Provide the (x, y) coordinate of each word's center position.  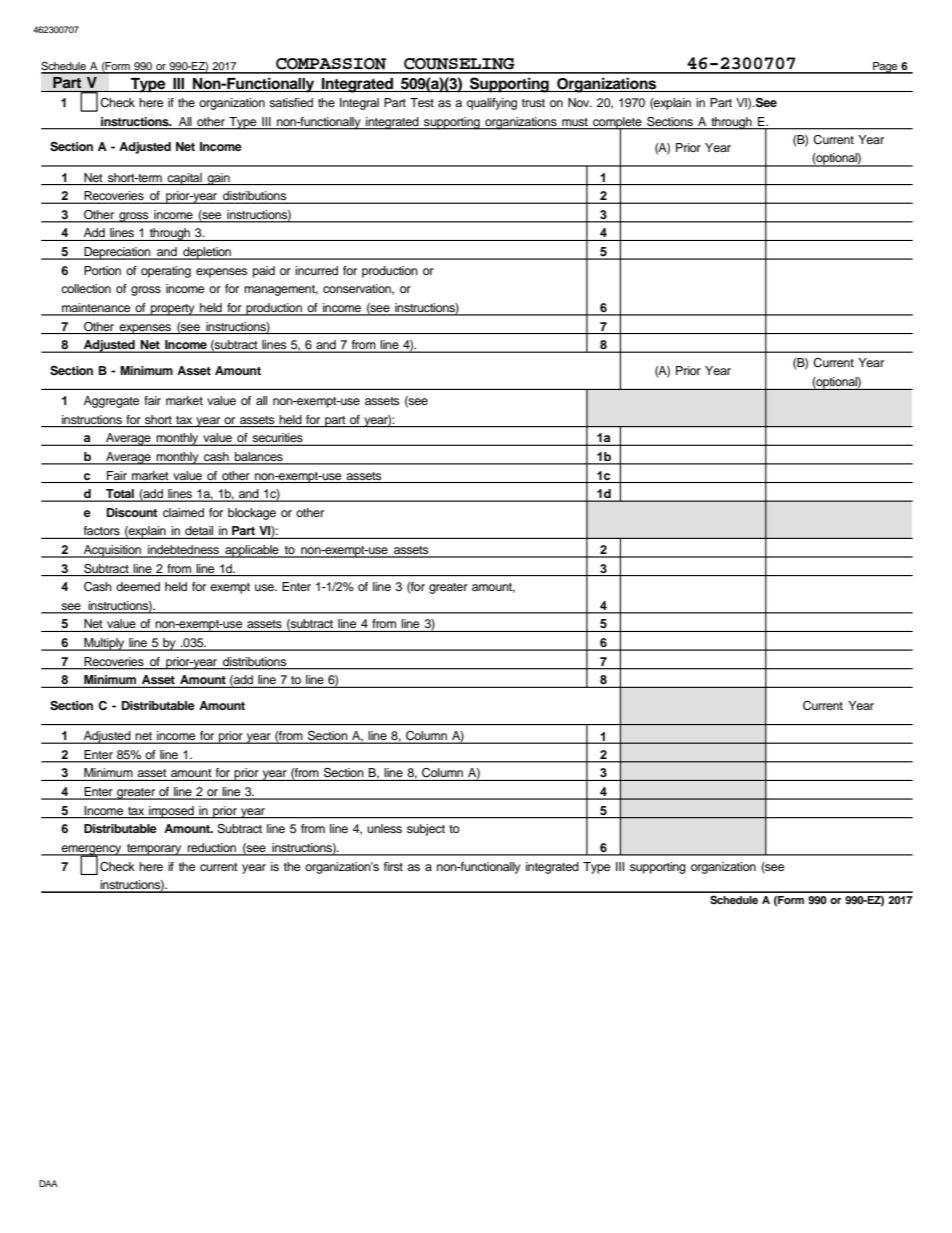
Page (885, 68)
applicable (252, 551)
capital (185, 179)
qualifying (492, 104)
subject (426, 830)
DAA (48, 1183)
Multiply (104, 644)
